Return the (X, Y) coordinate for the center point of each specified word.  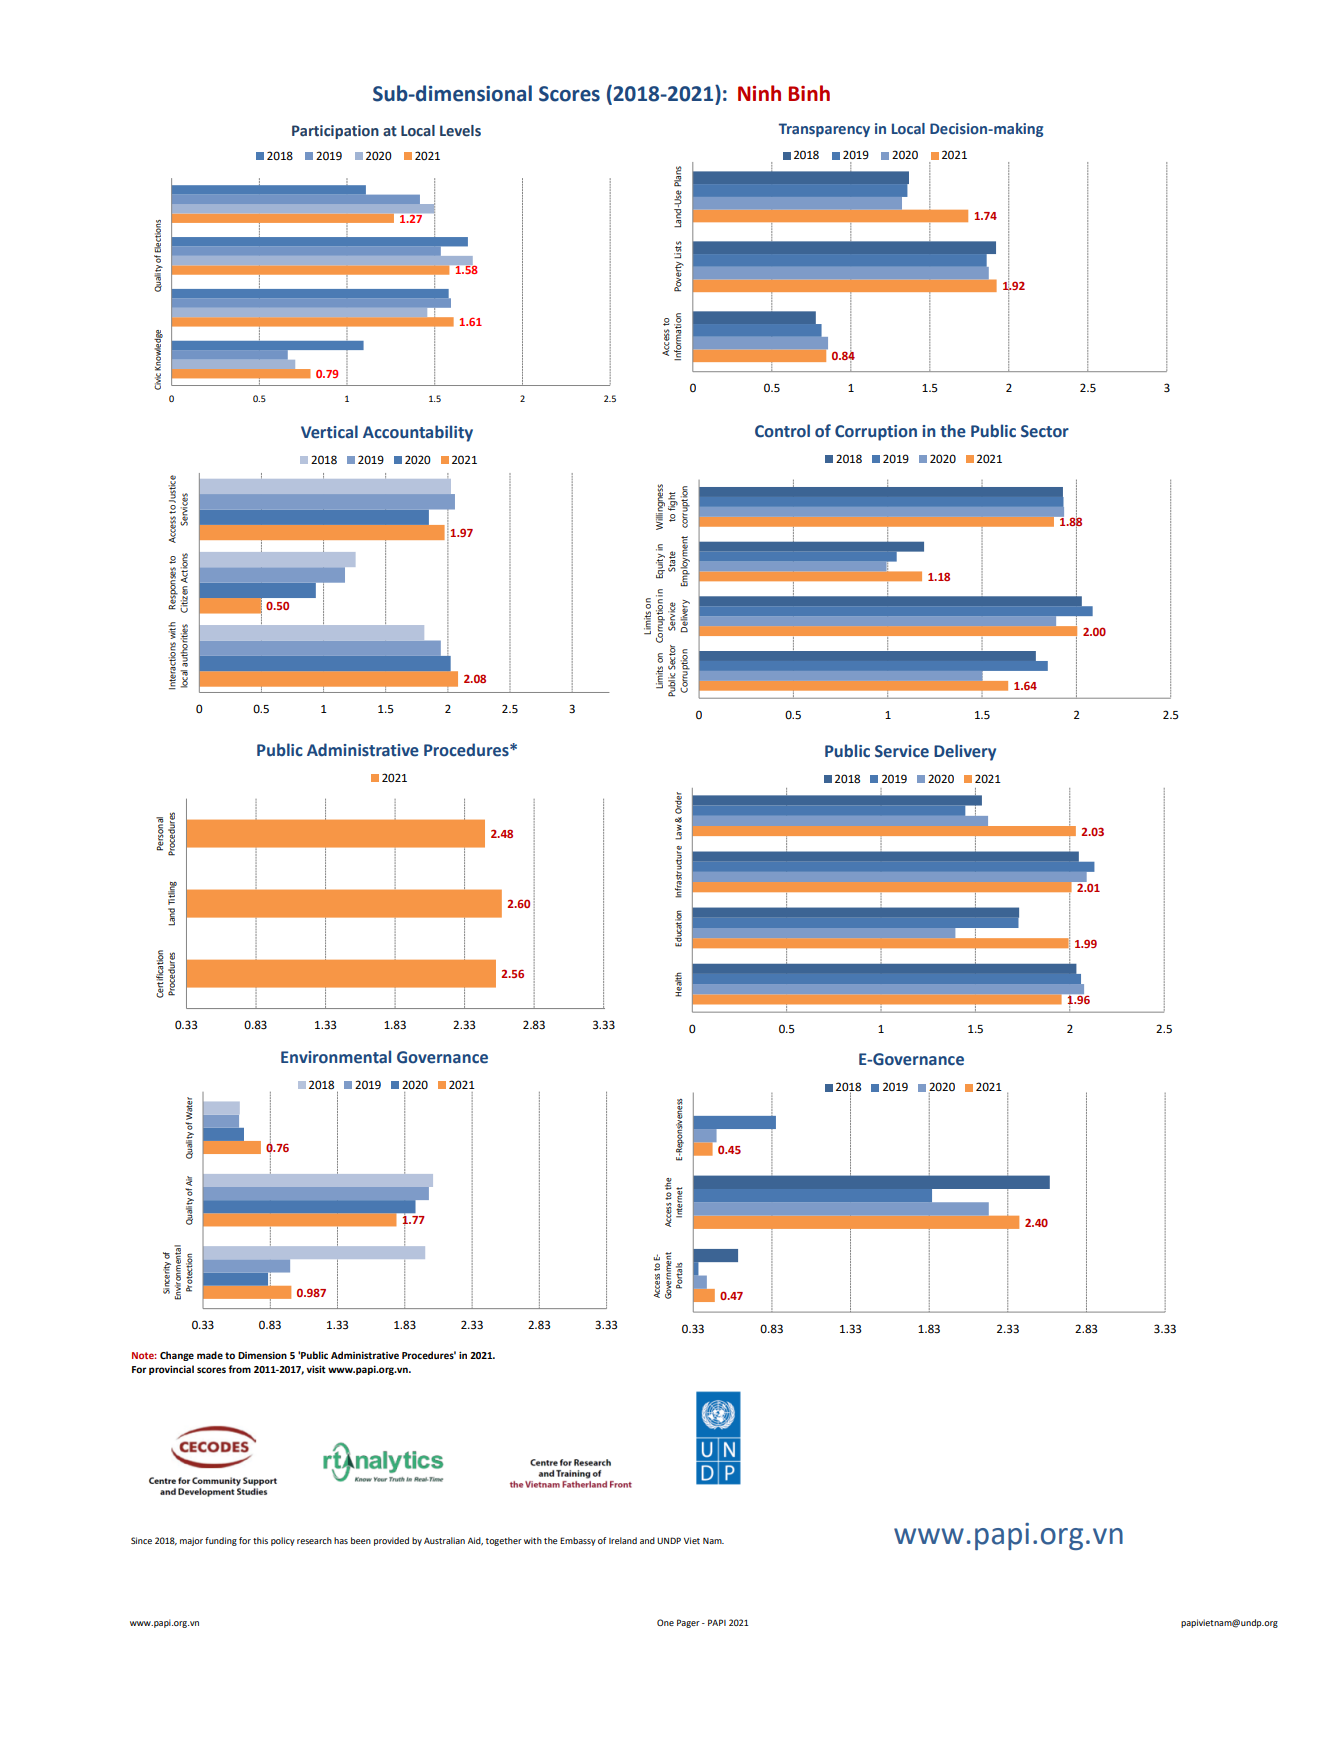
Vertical (329, 432)
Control (782, 431)
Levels (460, 131)
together (504, 1541)
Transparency (824, 130)
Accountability (418, 433)
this (260, 1540)
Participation (335, 132)
